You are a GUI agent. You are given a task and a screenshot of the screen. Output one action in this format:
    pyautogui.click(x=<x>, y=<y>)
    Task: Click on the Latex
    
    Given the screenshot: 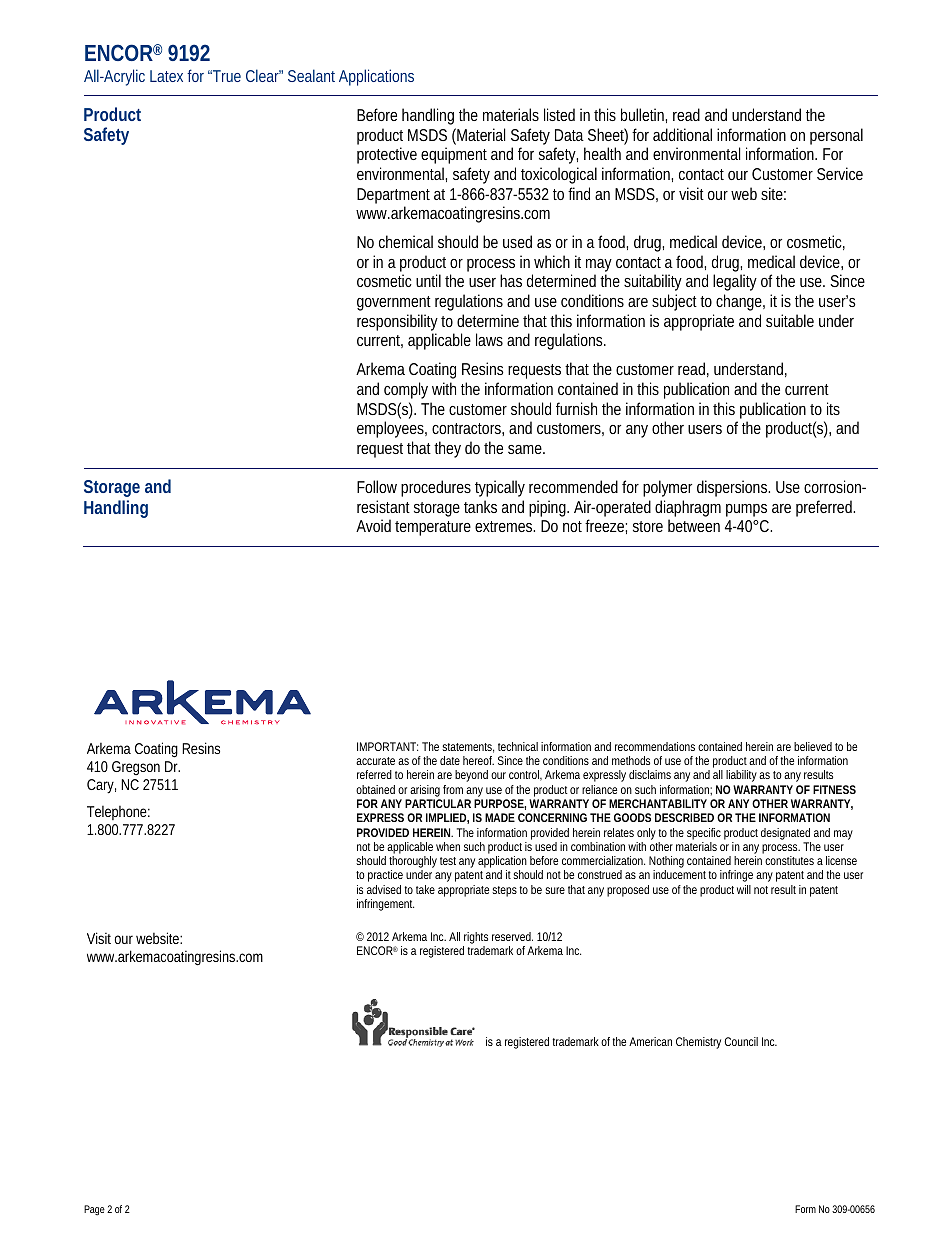 What is the action you would take?
    pyautogui.click(x=166, y=76)
